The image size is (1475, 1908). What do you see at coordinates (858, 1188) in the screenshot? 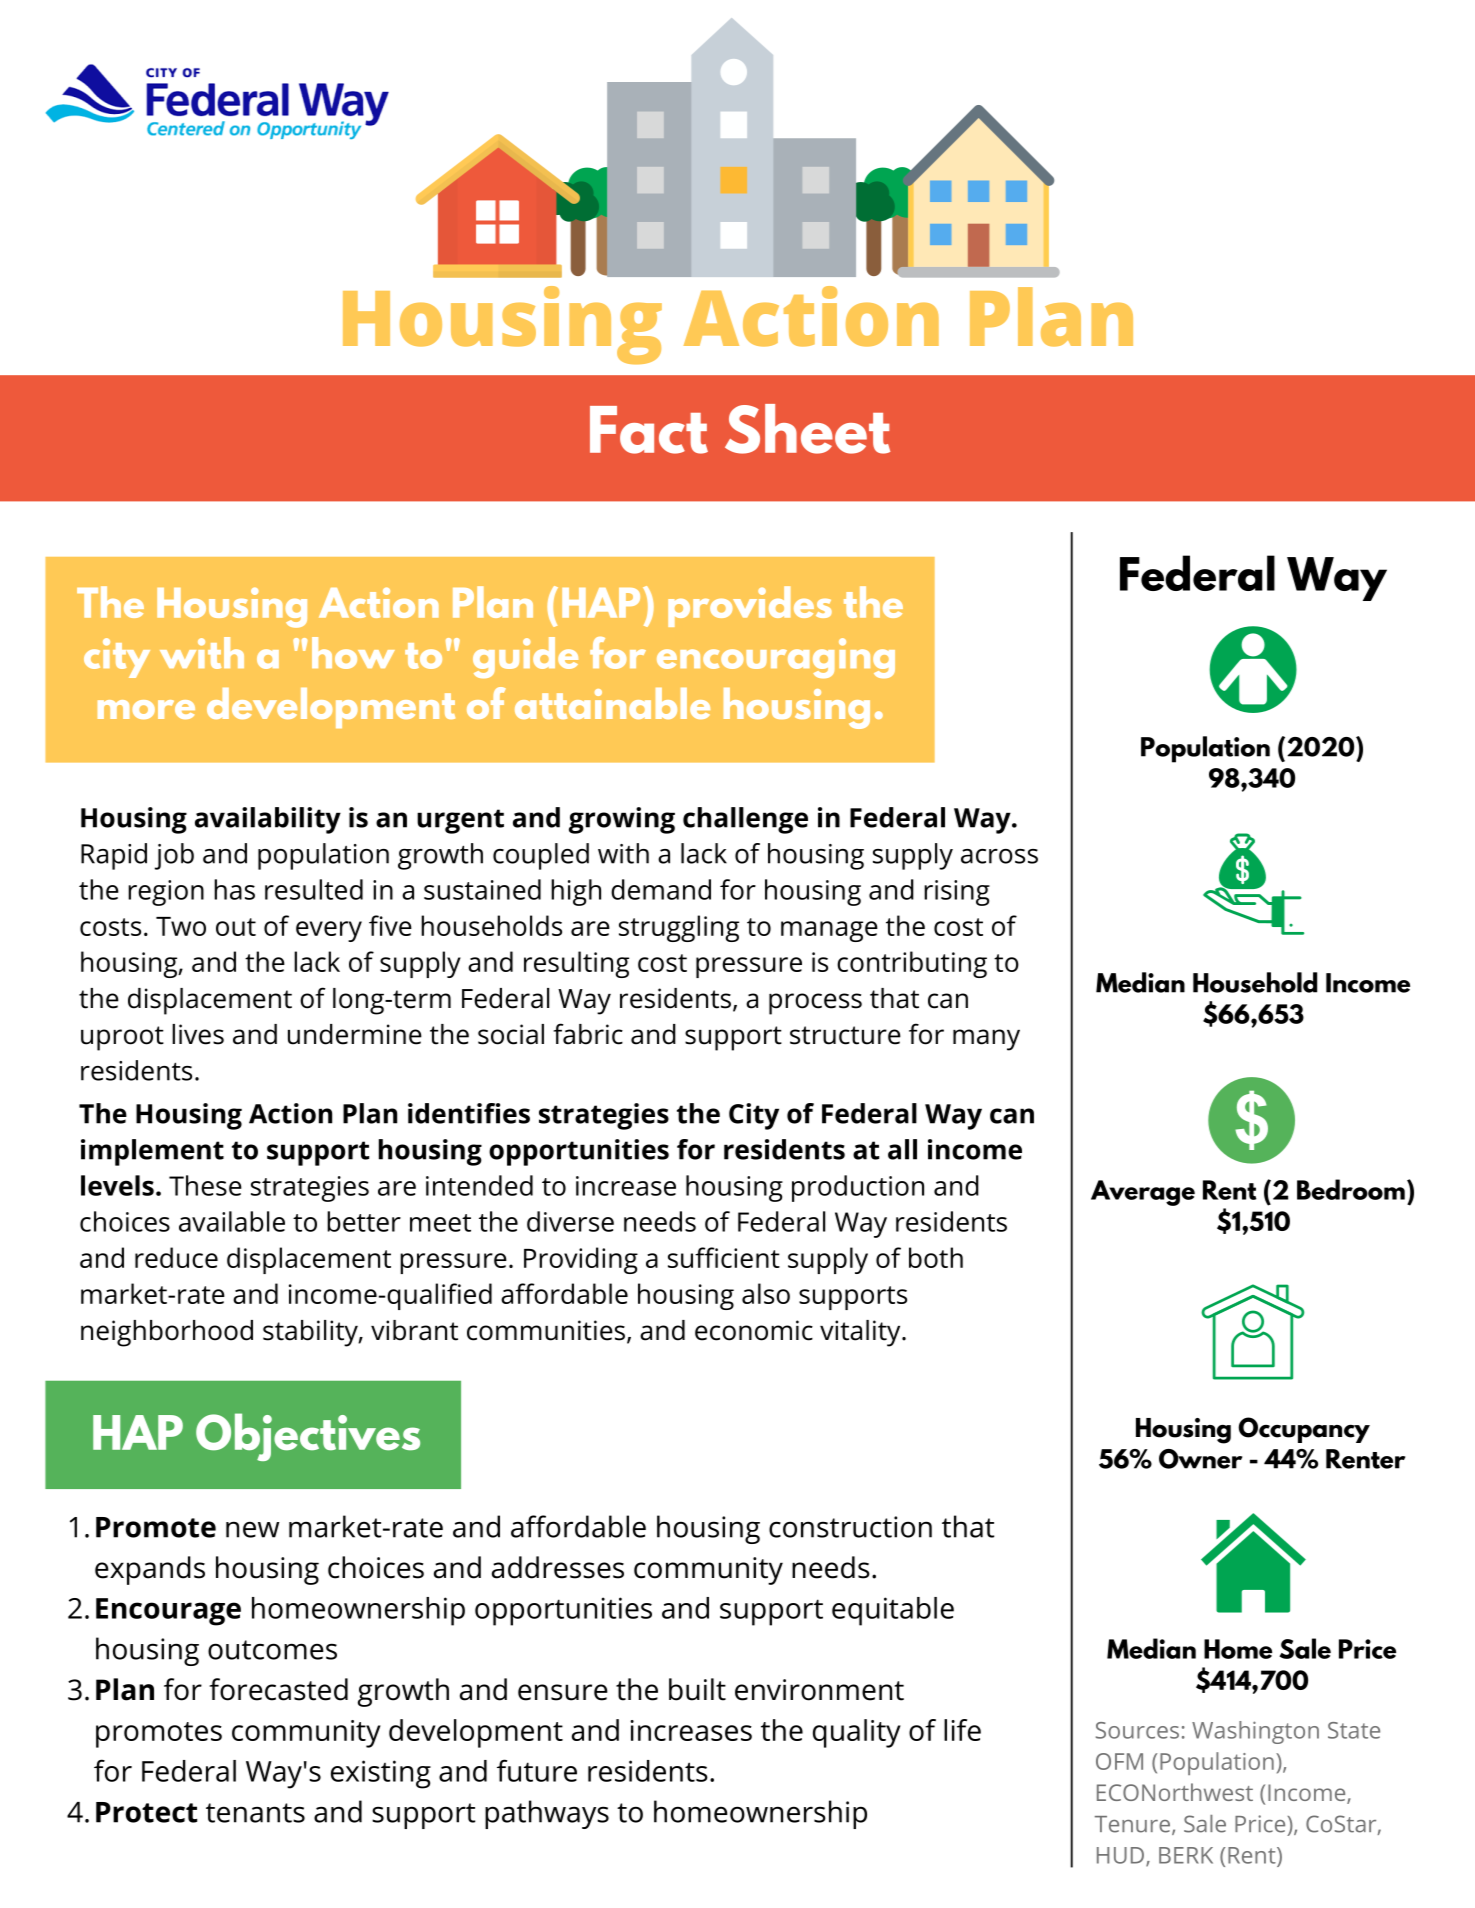
I see `production` at bounding box center [858, 1188].
